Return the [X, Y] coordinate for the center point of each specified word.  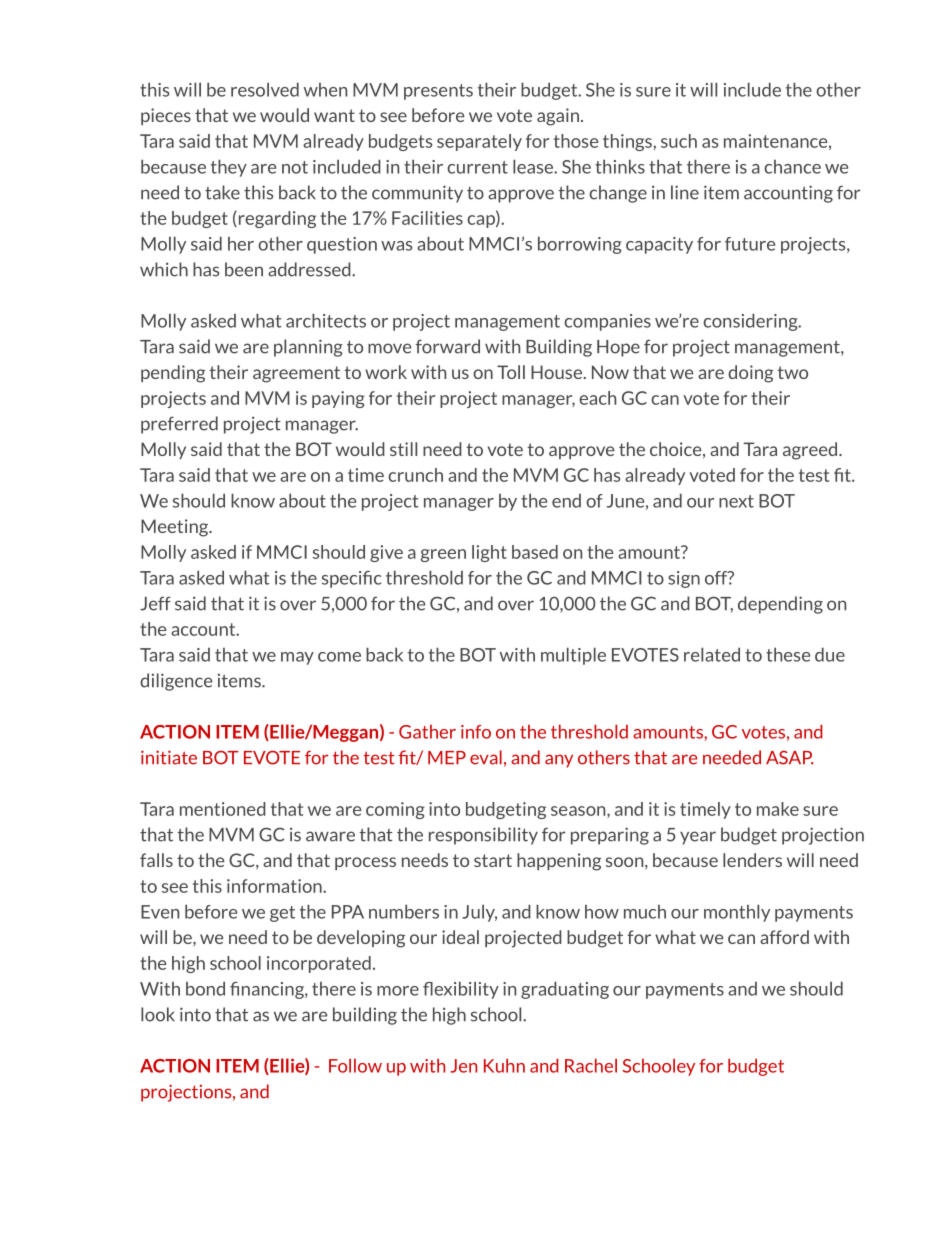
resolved [265, 89]
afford [784, 937]
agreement [296, 374]
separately [479, 142]
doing [750, 374]
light [489, 553]
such [679, 141]
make [778, 809]
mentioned [223, 809]
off [717, 578]
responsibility [483, 836]
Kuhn [504, 1065]
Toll [511, 372]
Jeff [155, 603]
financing [268, 990]
